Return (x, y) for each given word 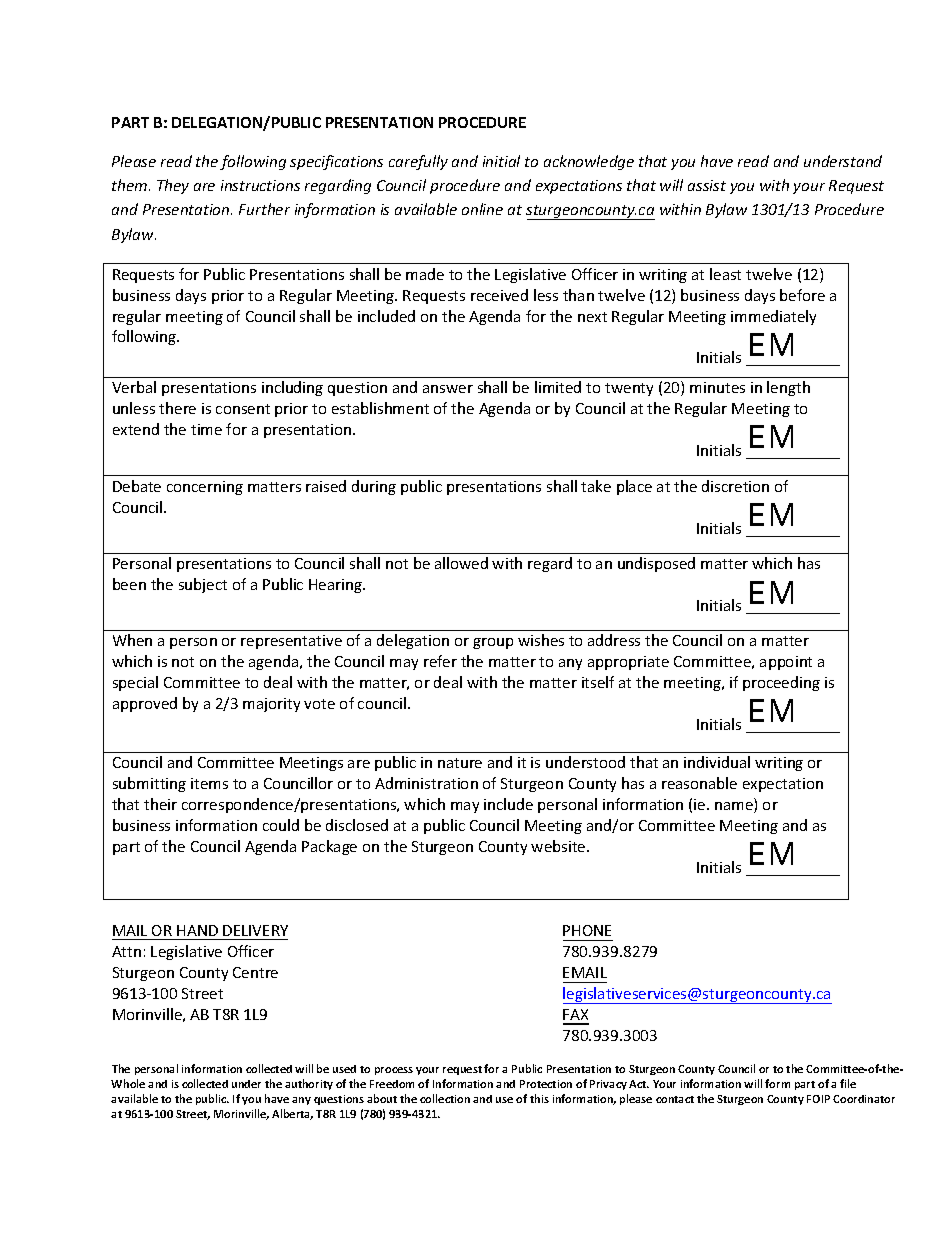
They (173, 186)
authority (309, 1084)
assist (707, 185)
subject (203, 585)
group (493, 643)
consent (243, 409)
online (482, 209)
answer (448, 389)
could (281, 825)
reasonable (699, 783)
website (559, 846)
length (788, 388)
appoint (786, 663)
